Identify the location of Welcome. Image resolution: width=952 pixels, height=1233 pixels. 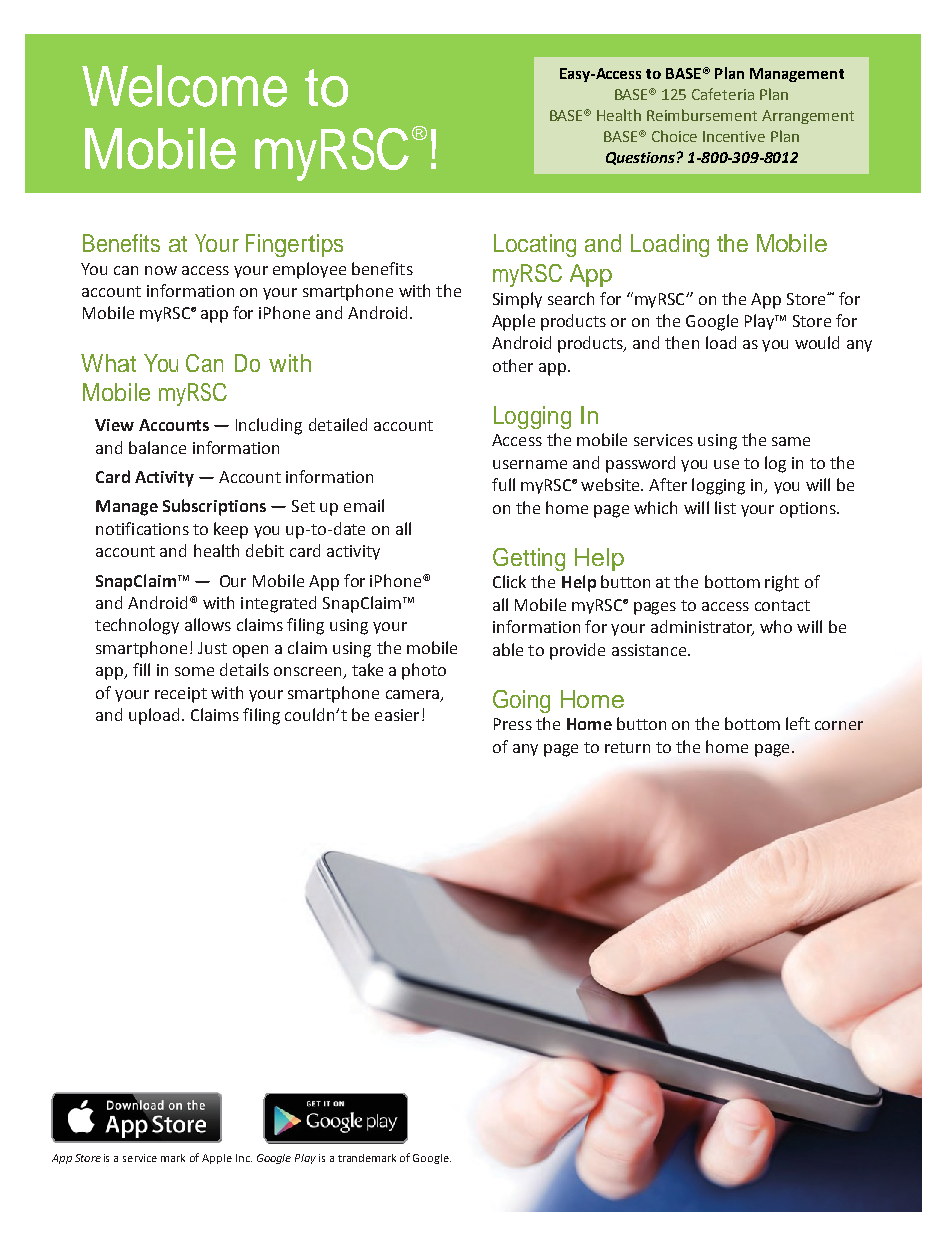
(184, 86).
